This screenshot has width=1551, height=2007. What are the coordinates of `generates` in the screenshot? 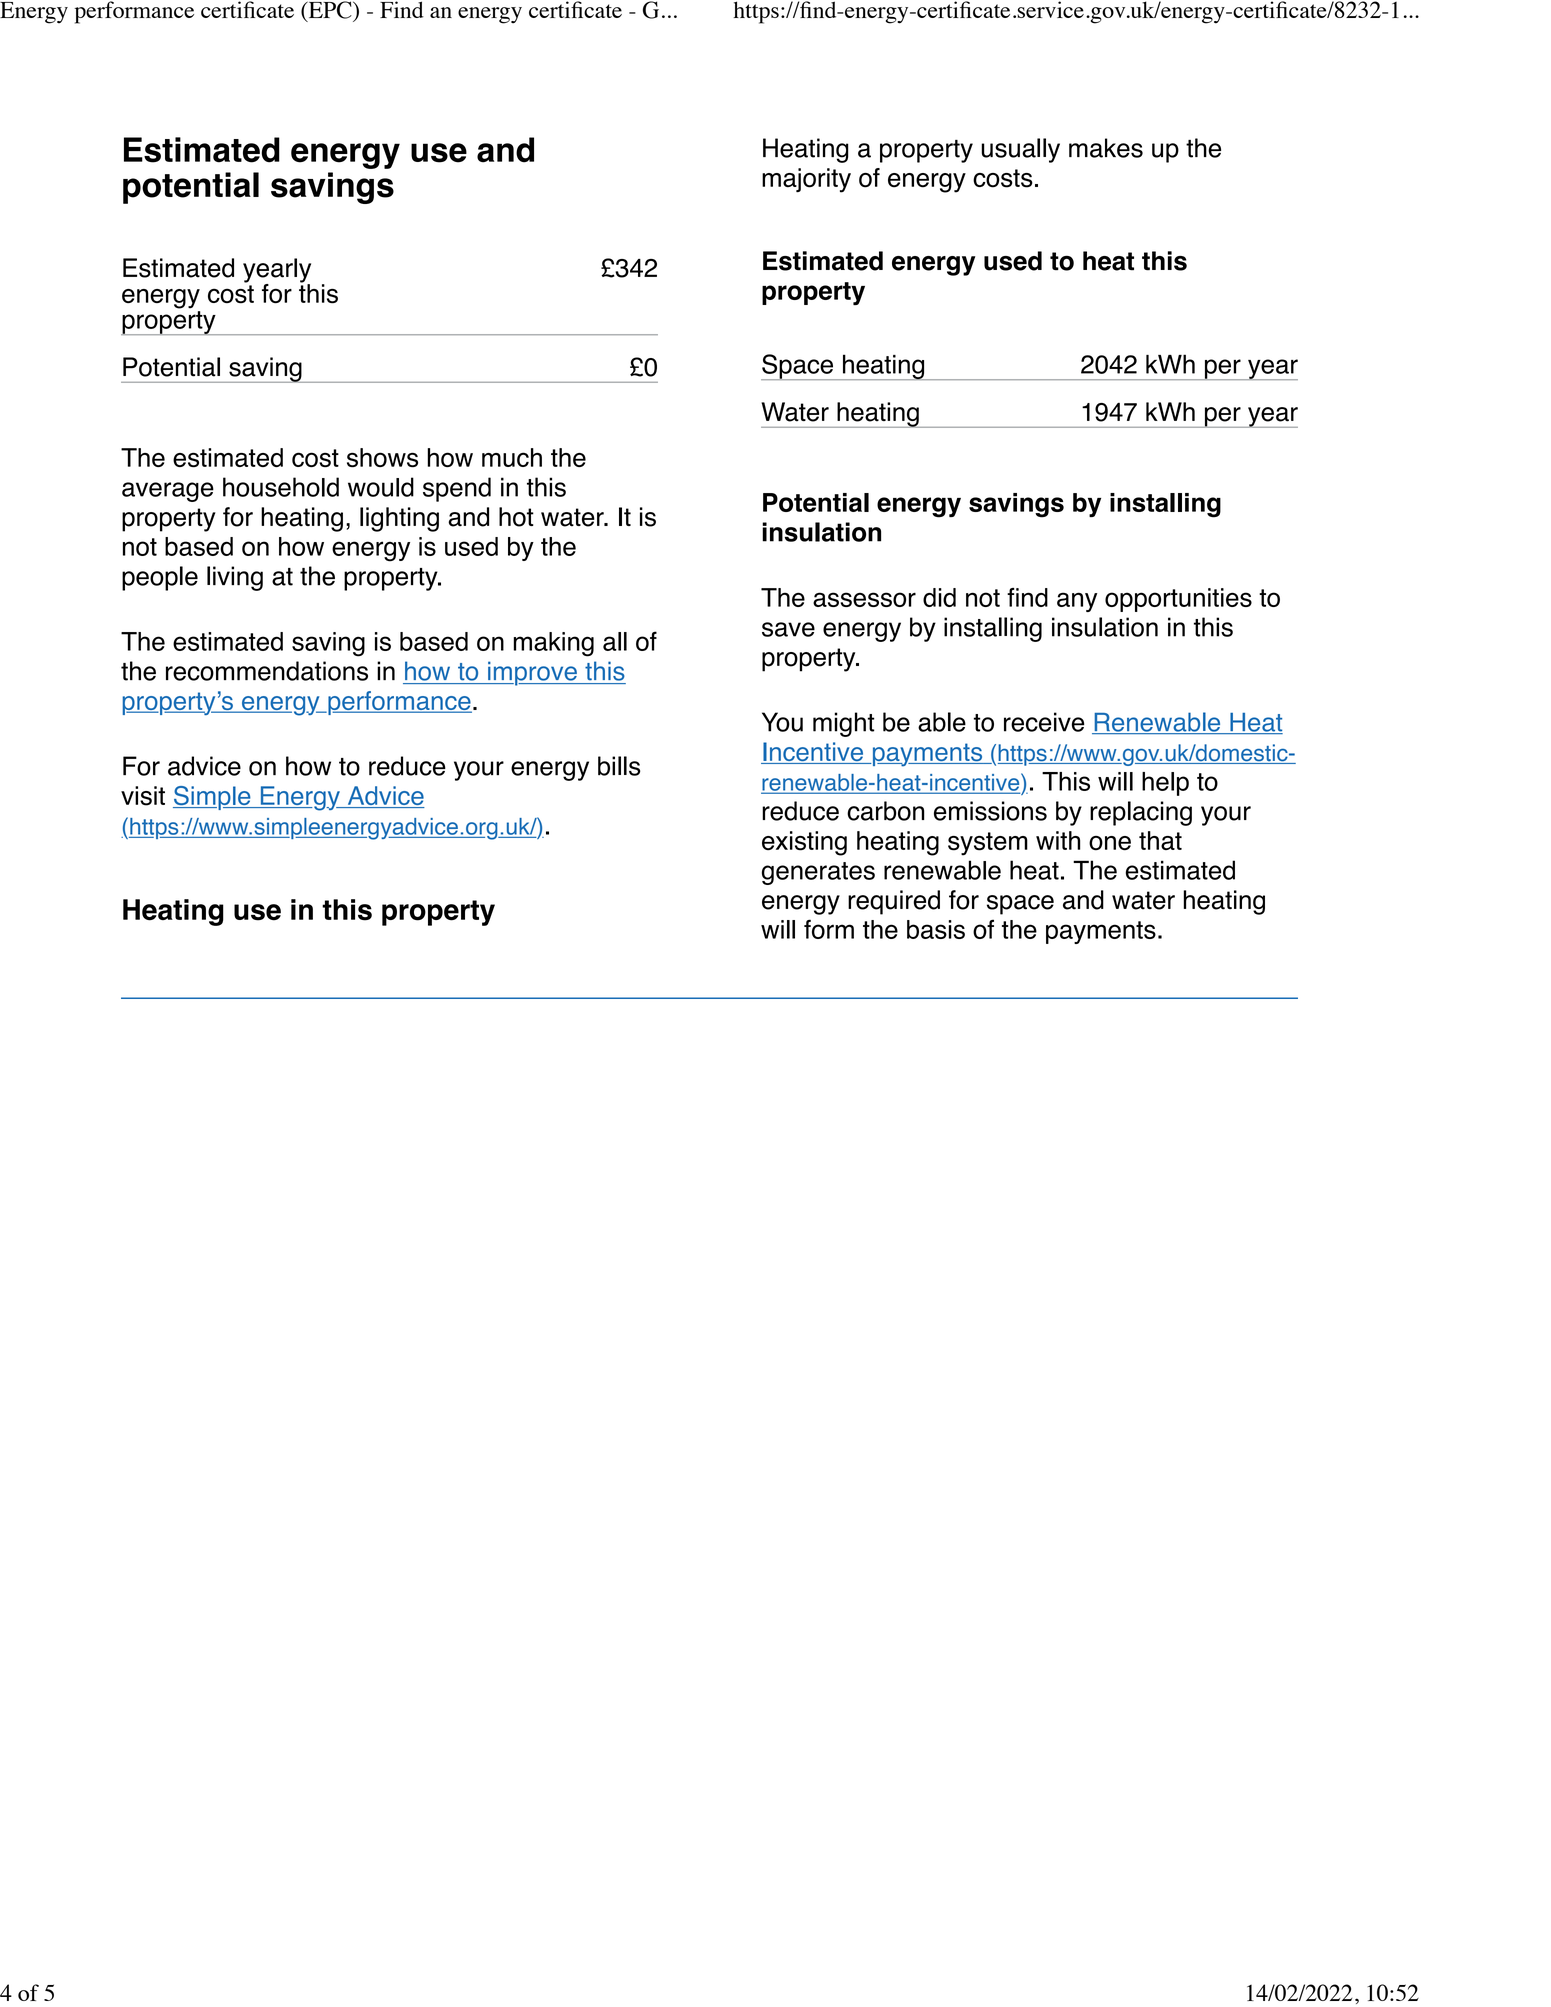 It's located at (818, 873).
